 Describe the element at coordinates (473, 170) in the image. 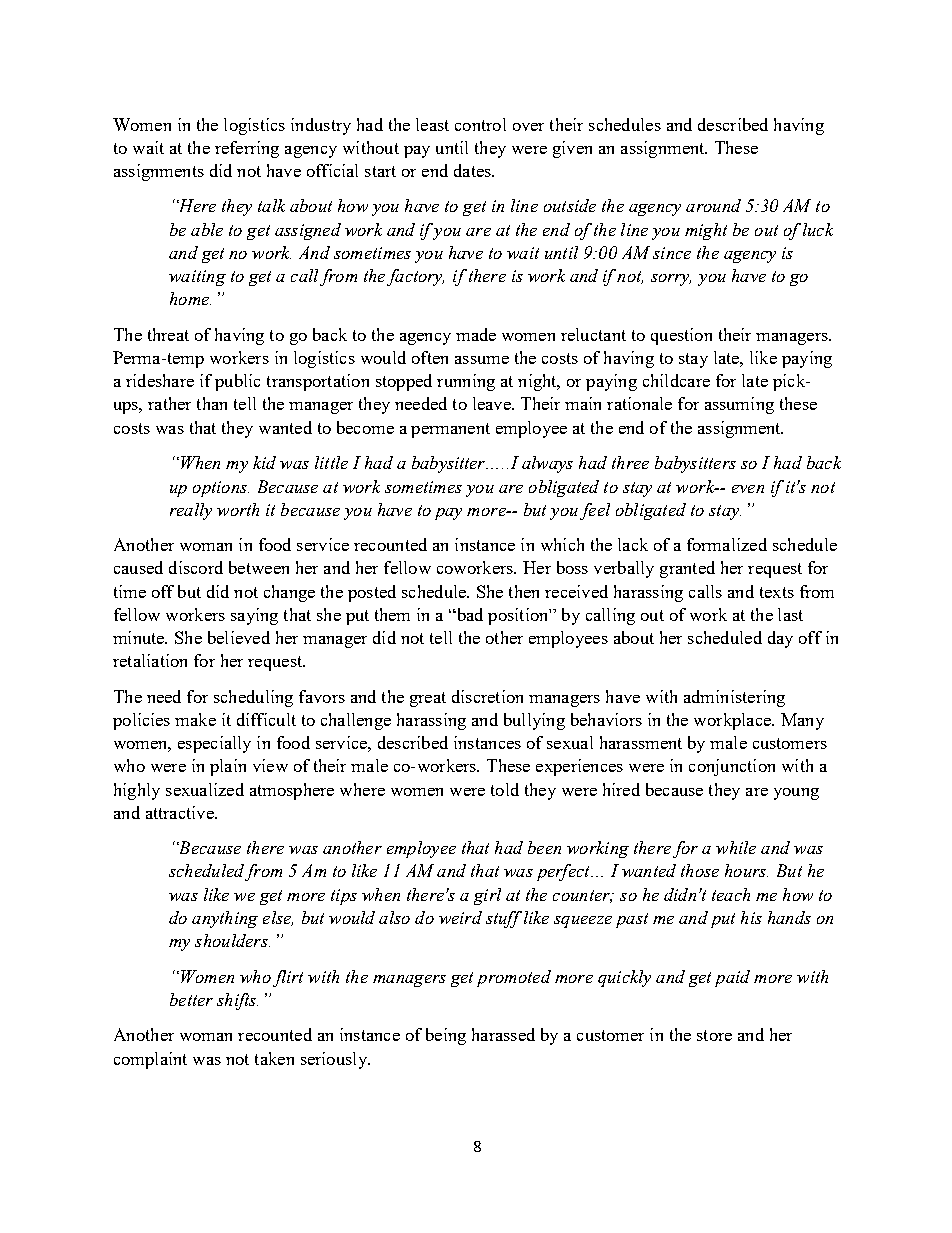

I see `dates` at that location.
